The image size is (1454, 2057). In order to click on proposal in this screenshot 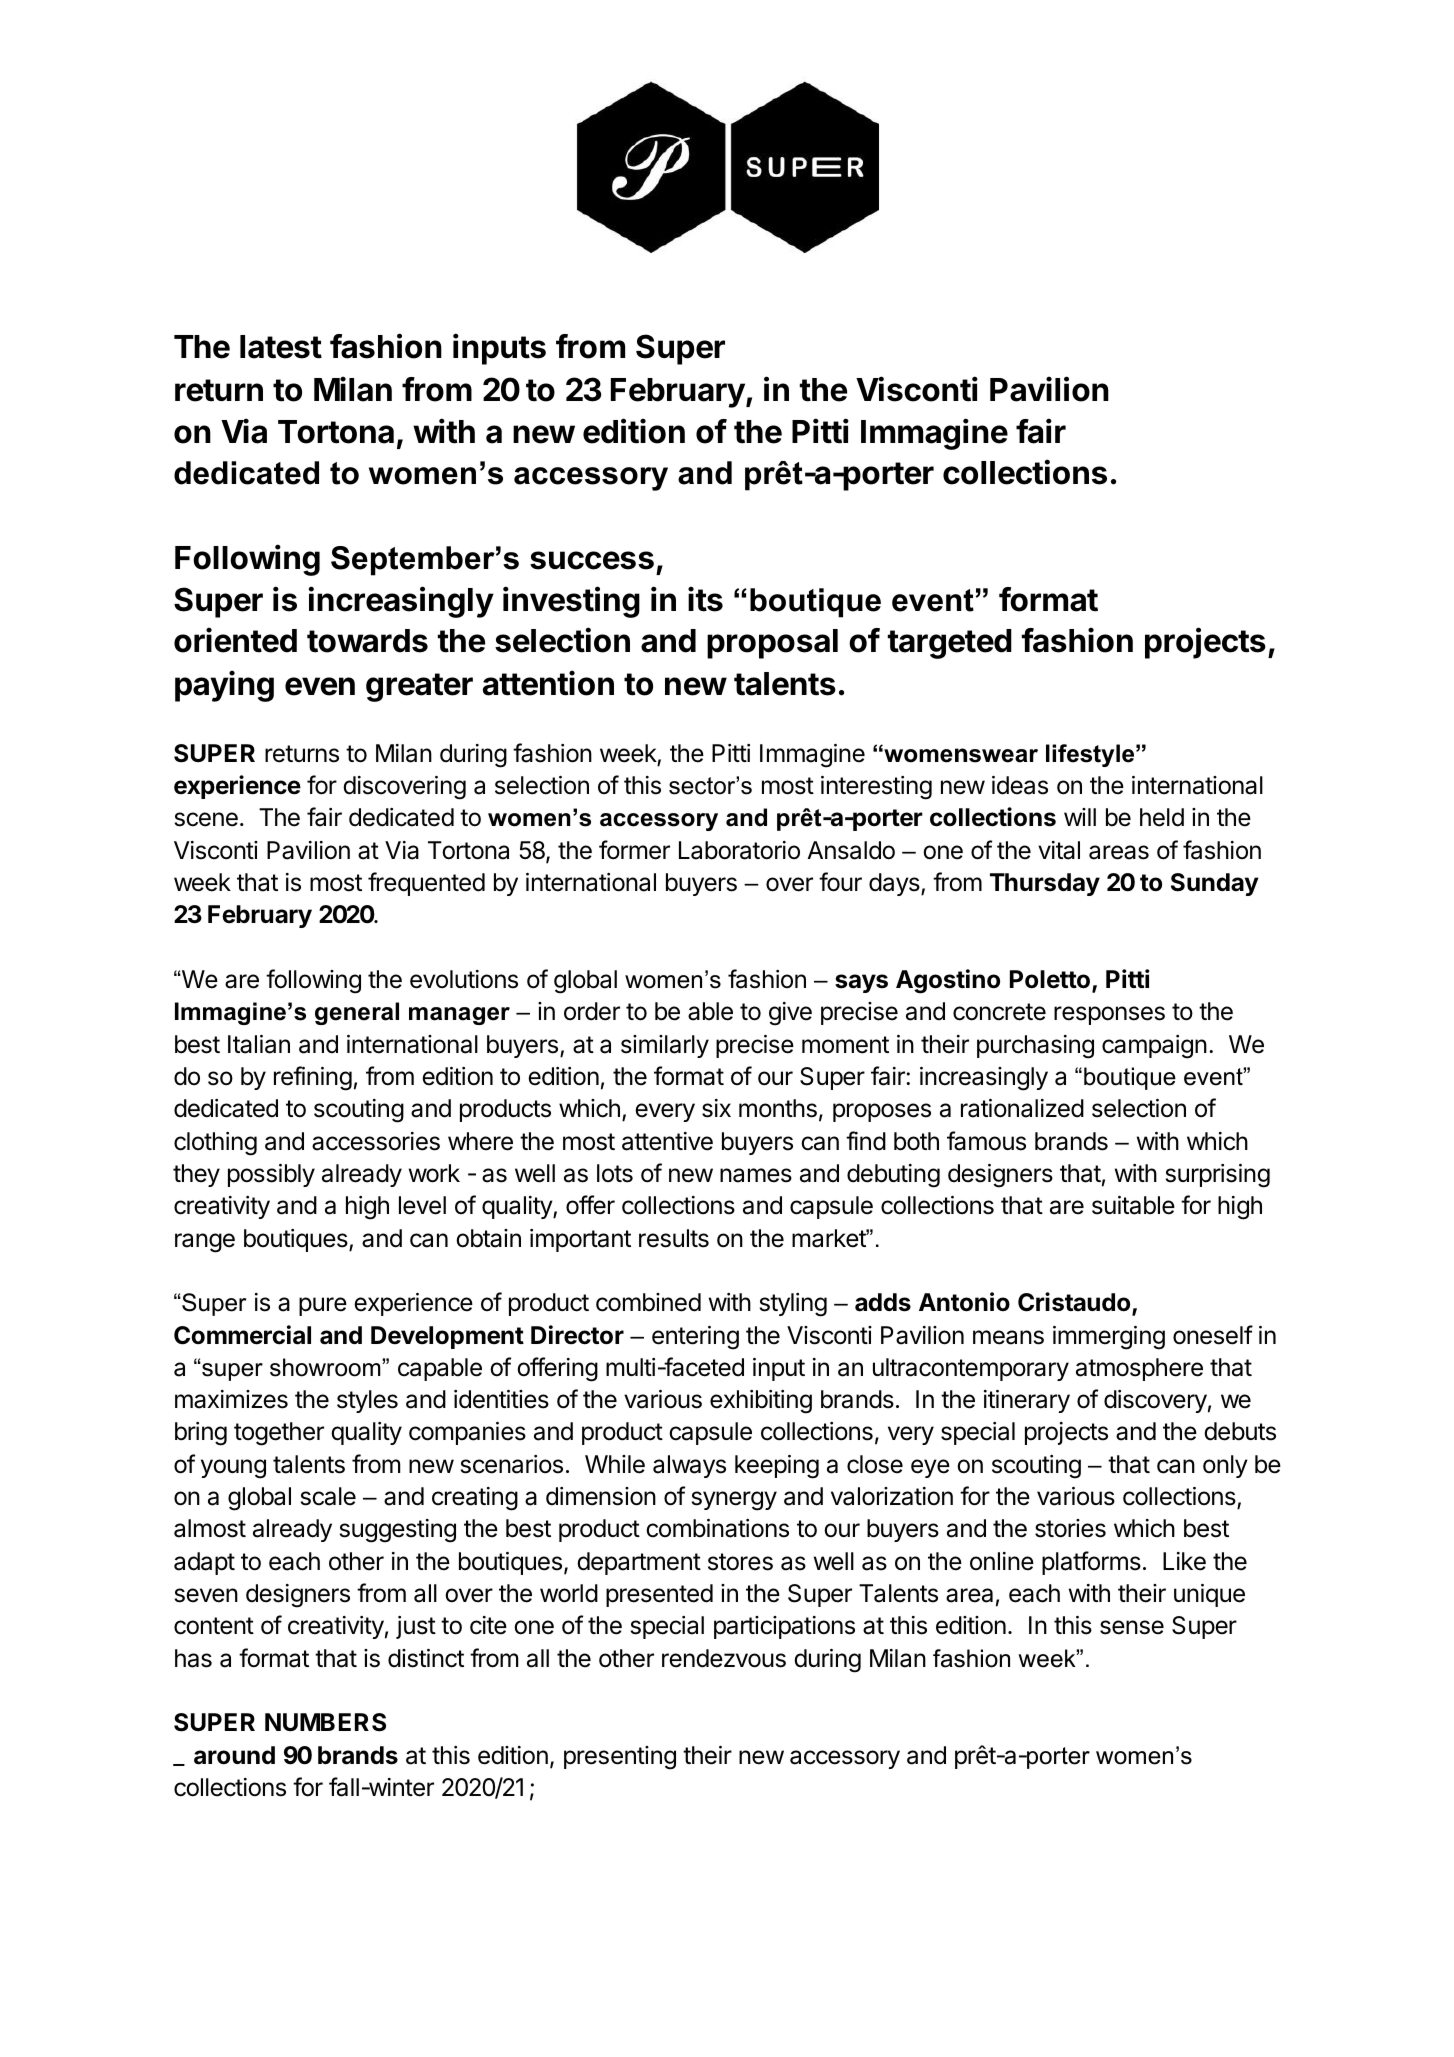, I will do `click(772, 644)`.
